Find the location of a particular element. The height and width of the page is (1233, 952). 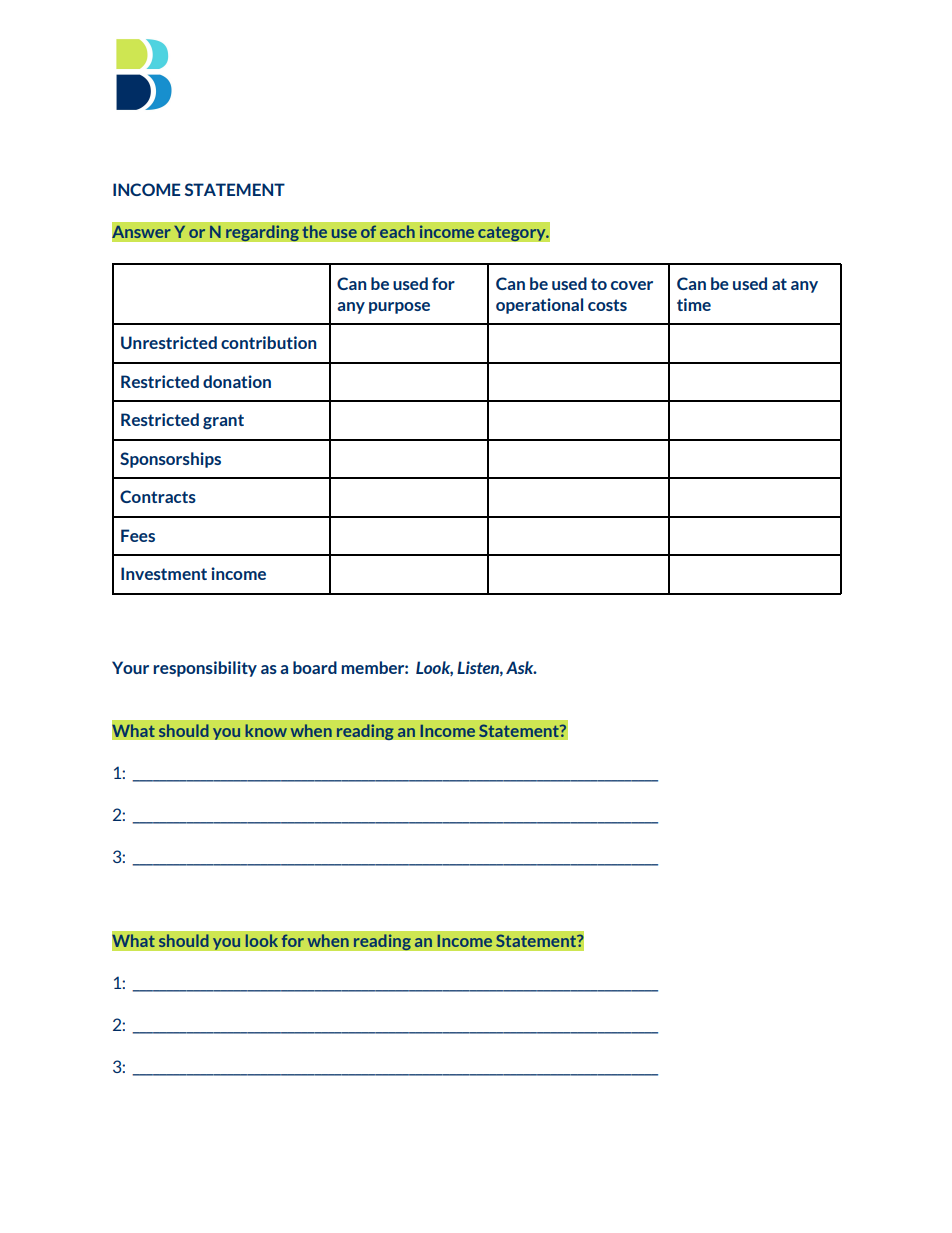

grant is located at coordinates (223, 421).
